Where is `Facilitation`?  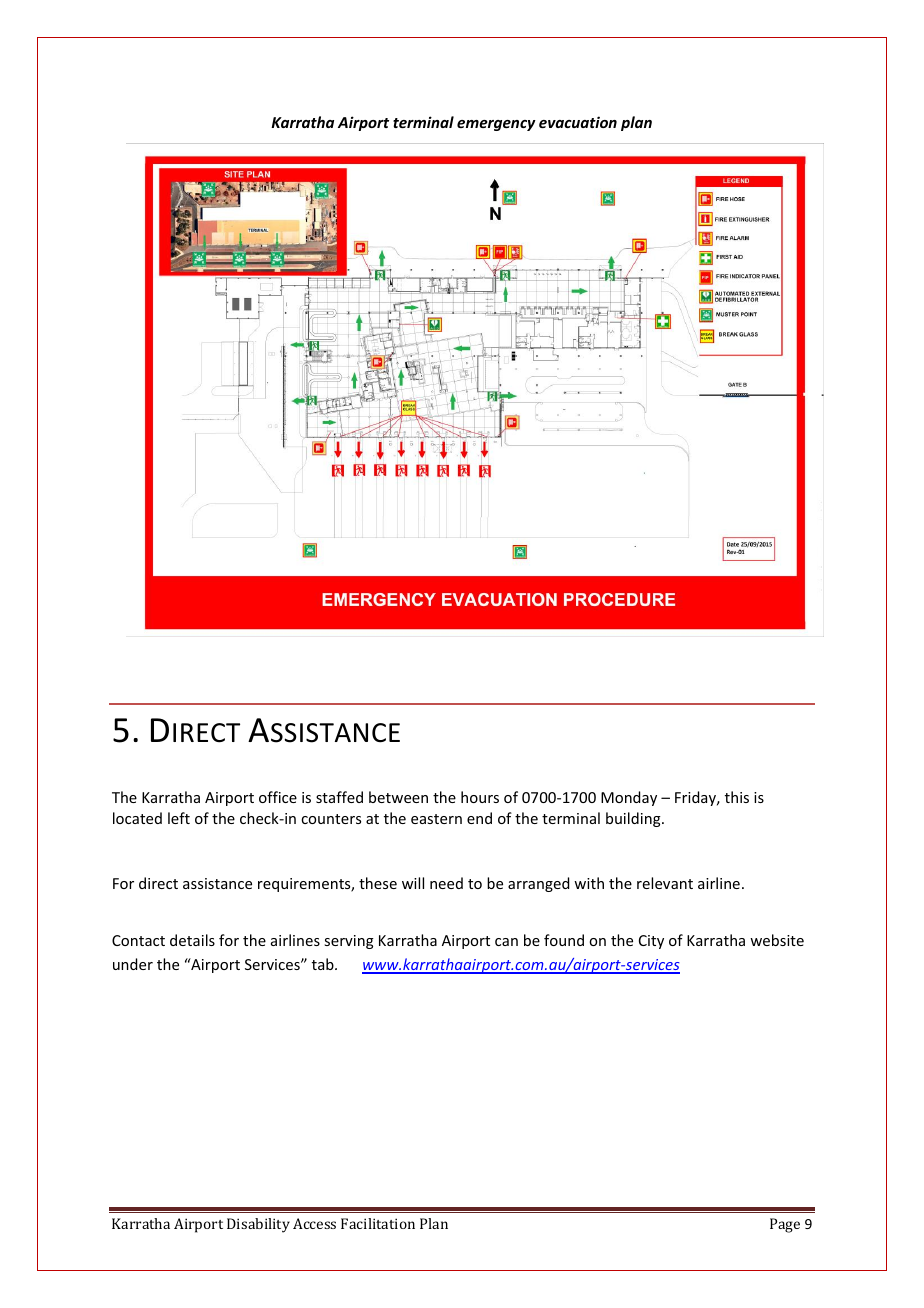
Facilitation is located at coordinates (378, 1223).
